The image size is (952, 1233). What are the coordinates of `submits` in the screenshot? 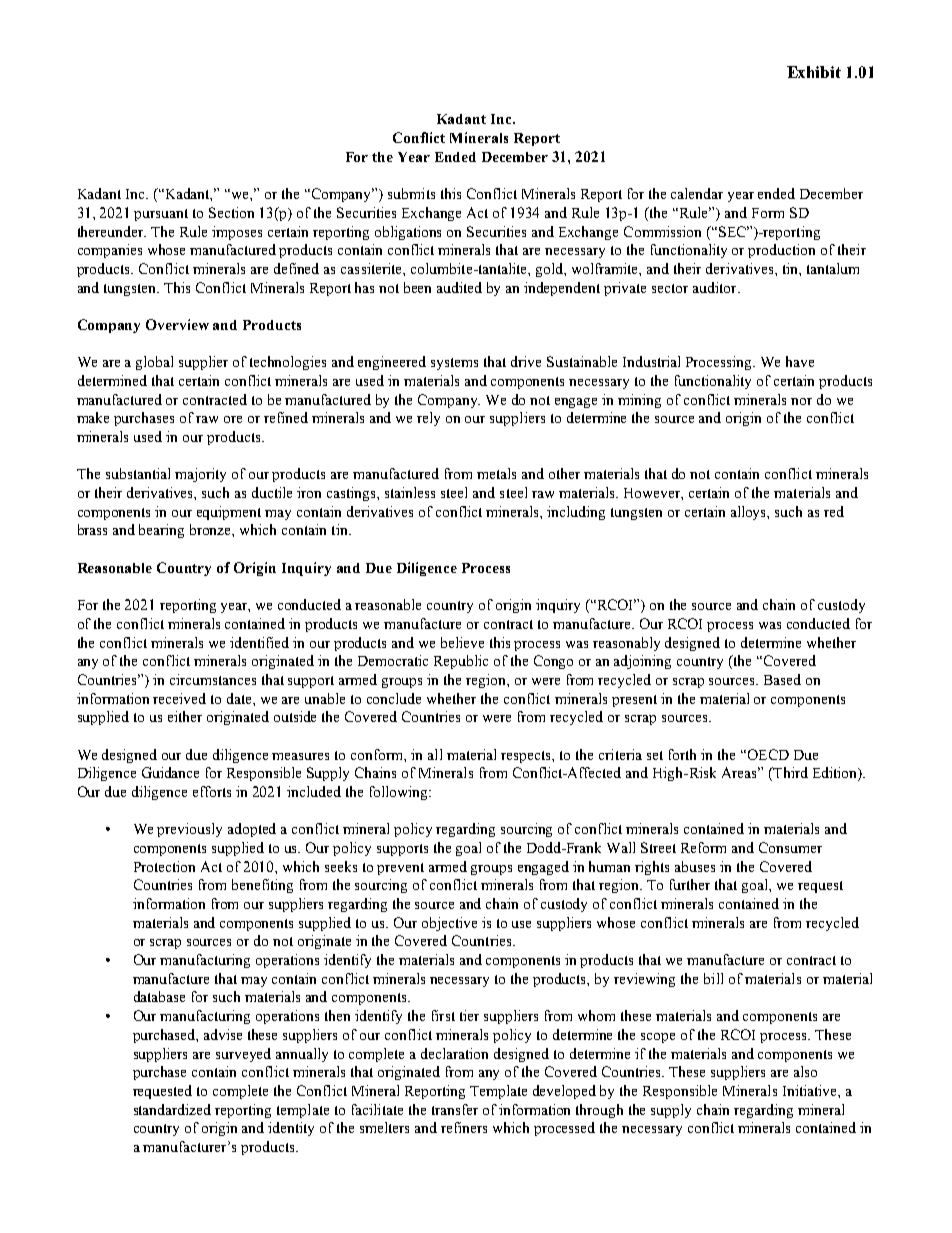 It's located at (411, 193).
